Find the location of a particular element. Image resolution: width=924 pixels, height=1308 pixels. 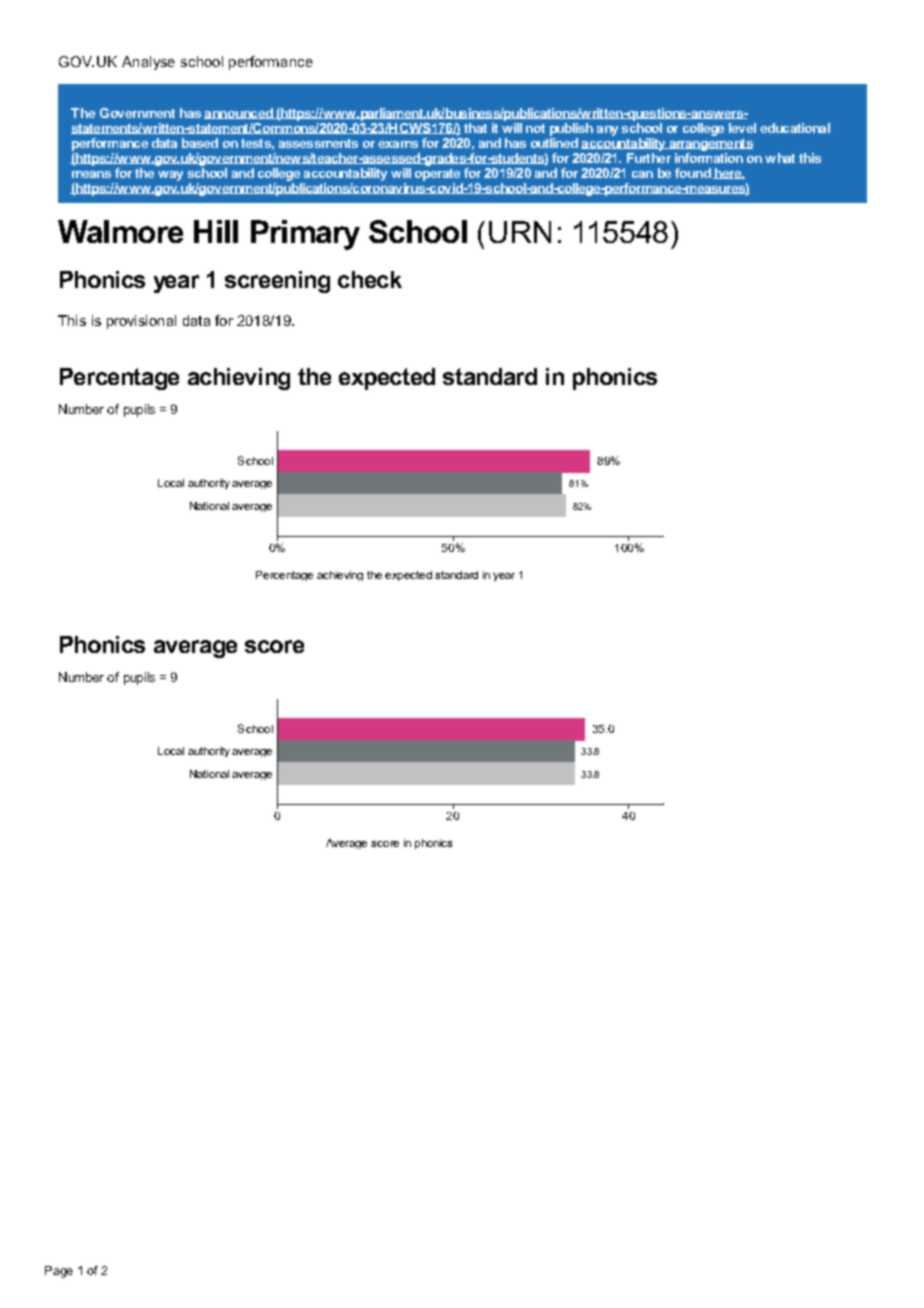

provisional is located at coordinates (141, 322).
